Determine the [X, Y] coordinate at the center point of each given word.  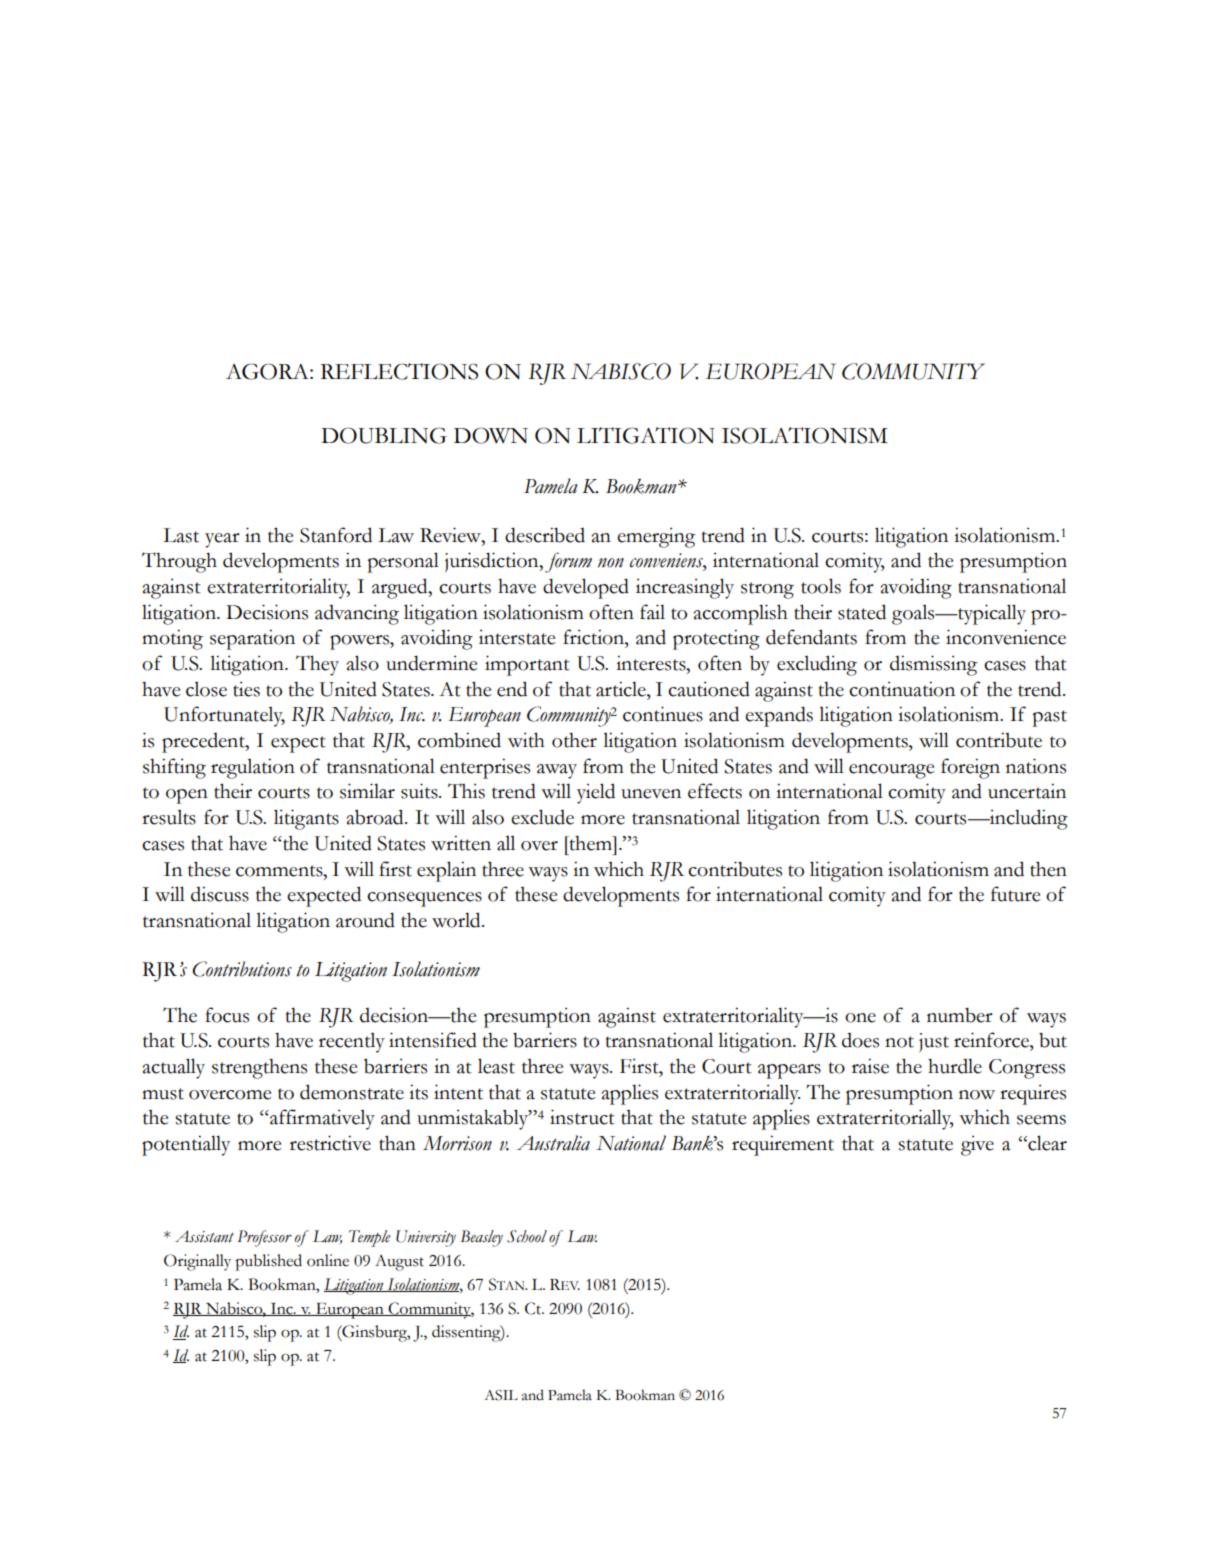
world [457, 920]
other [574, 740]
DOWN [491, 436]
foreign [970, 768]
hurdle [955, 1066]
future [1016, 894]
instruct [582, 1117]
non [611, 563]
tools [821, 586]
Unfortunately [224, 716]
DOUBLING [384, 435]
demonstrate [352, 1092]
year [222, 540]
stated [862, 612]
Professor [264, 1238]
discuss [220, 894]
